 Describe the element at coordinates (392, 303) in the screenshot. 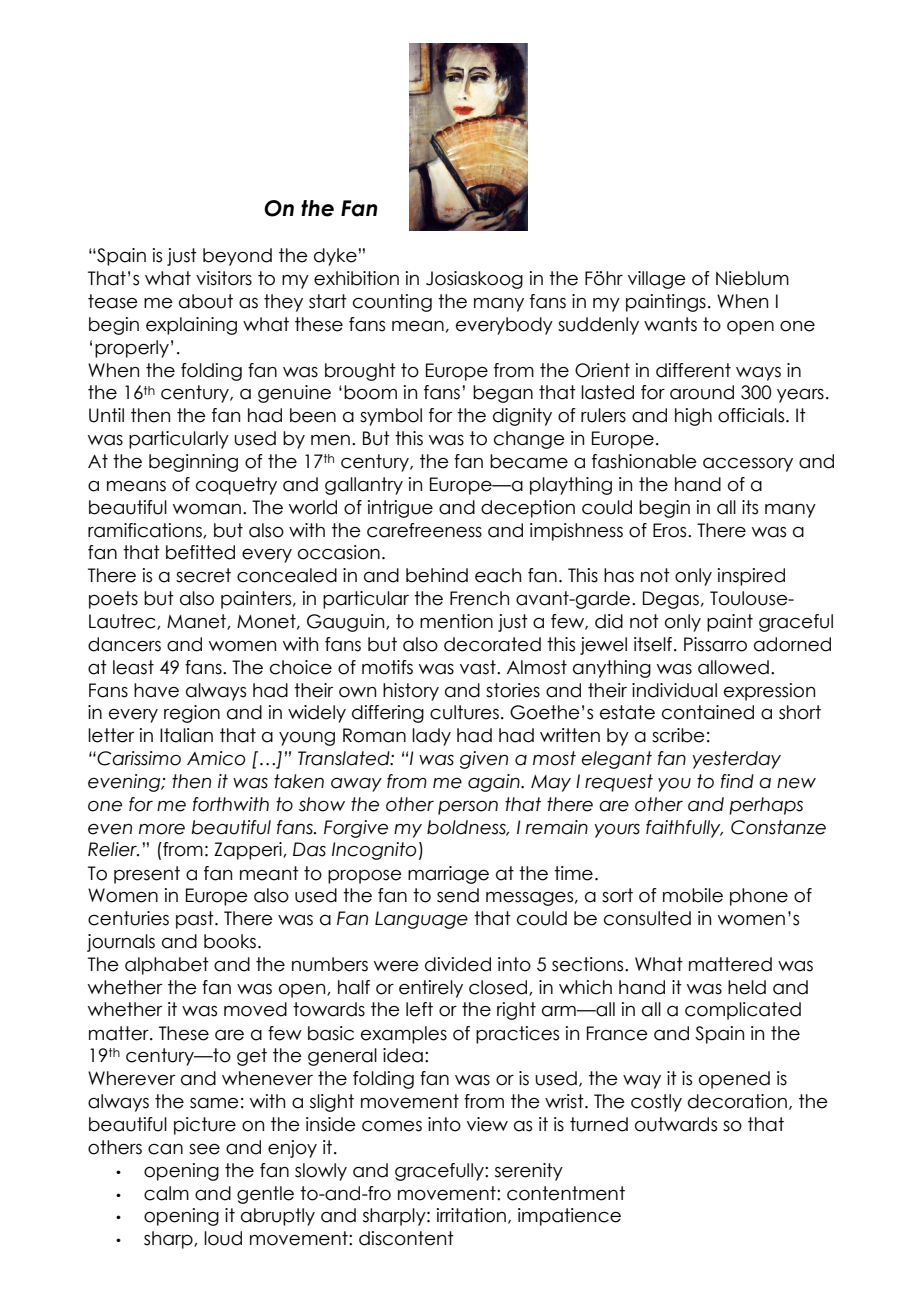

I see `counting` at that location.
